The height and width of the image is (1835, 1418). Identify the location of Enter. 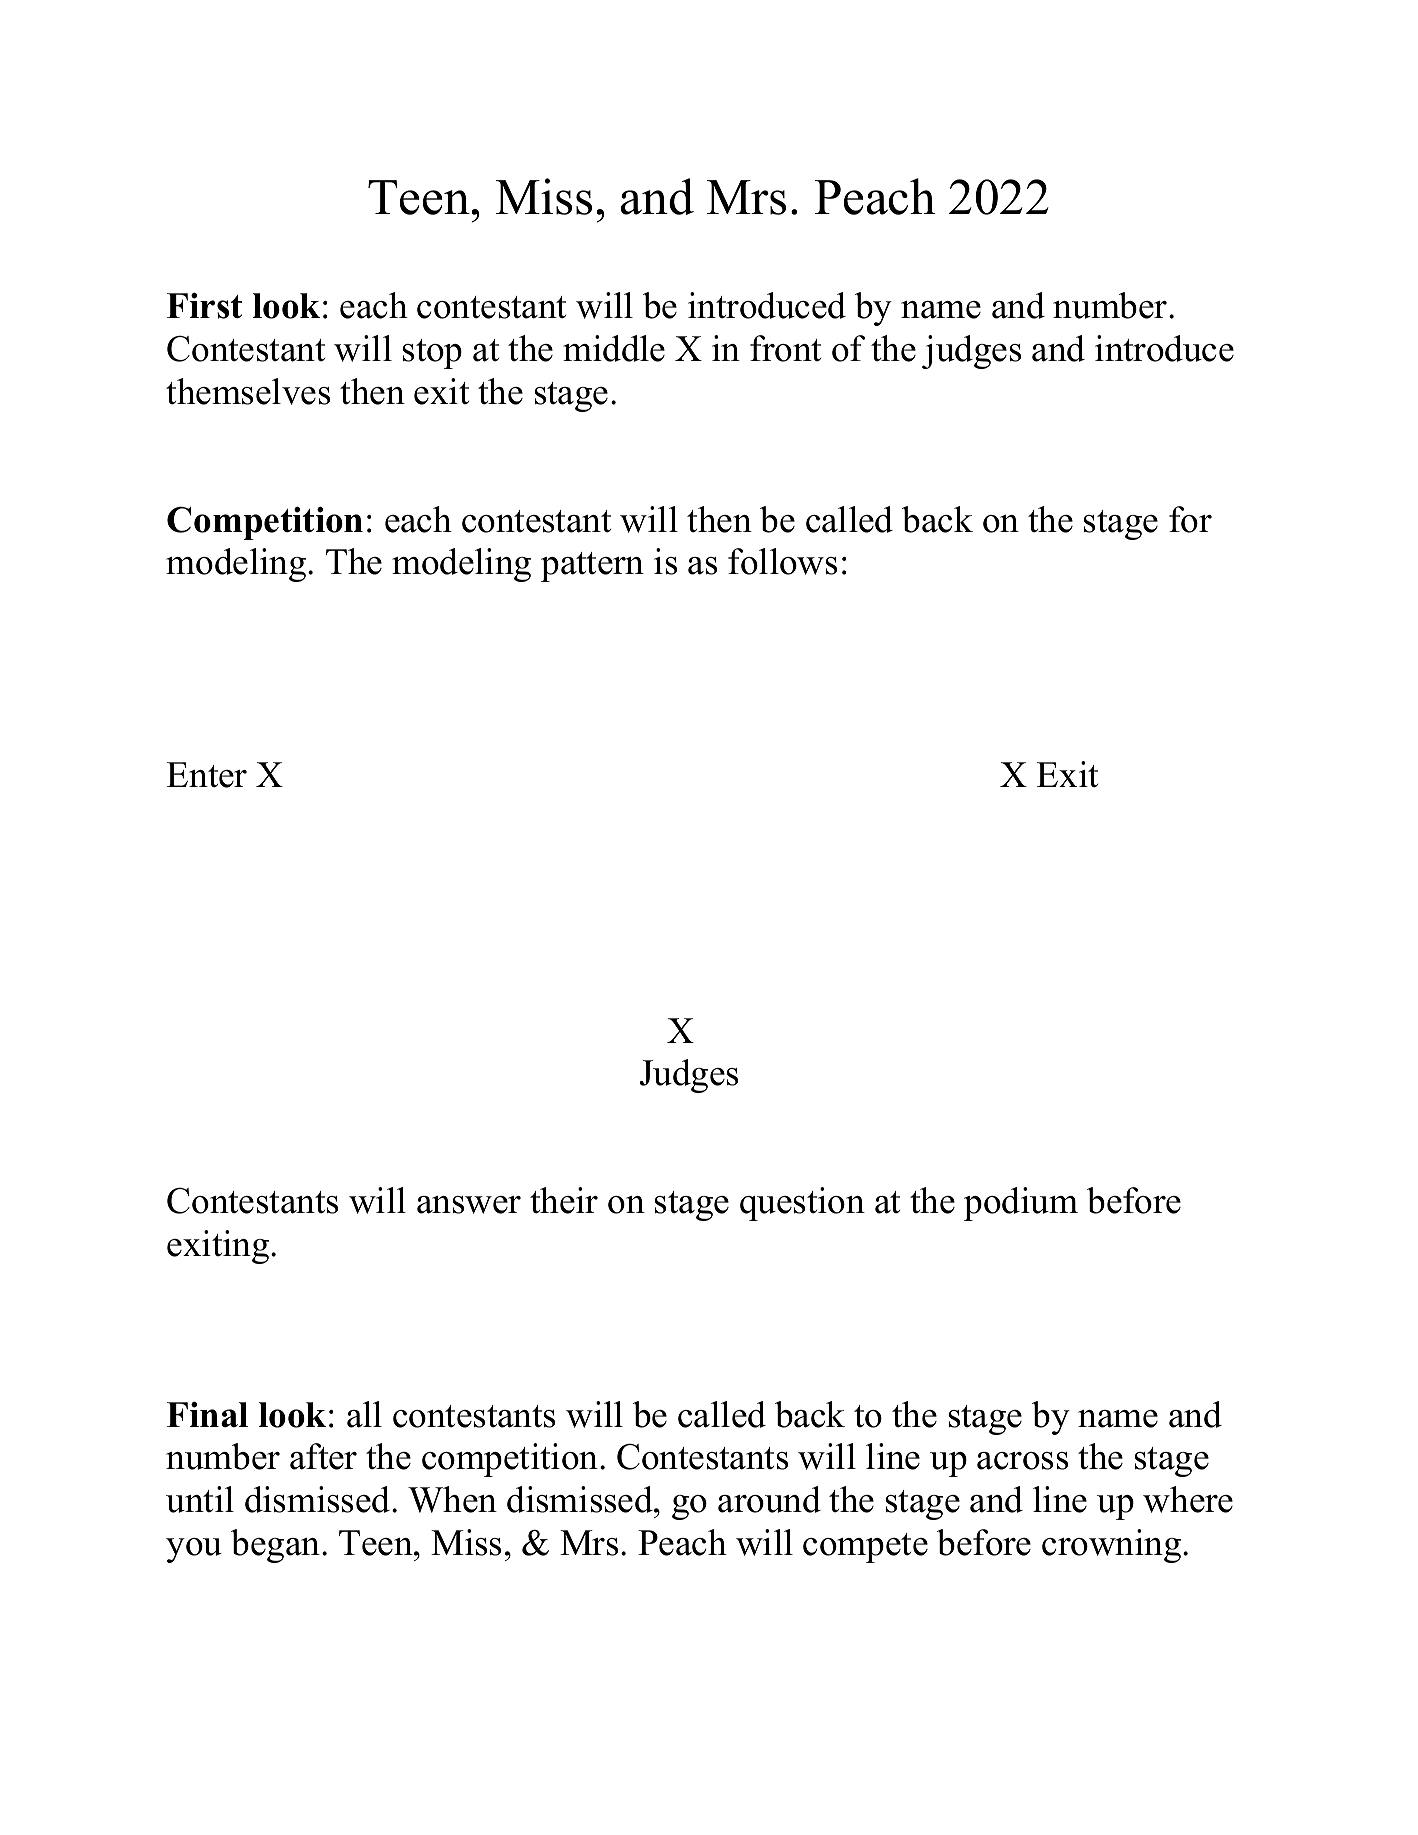
(207, 775).
